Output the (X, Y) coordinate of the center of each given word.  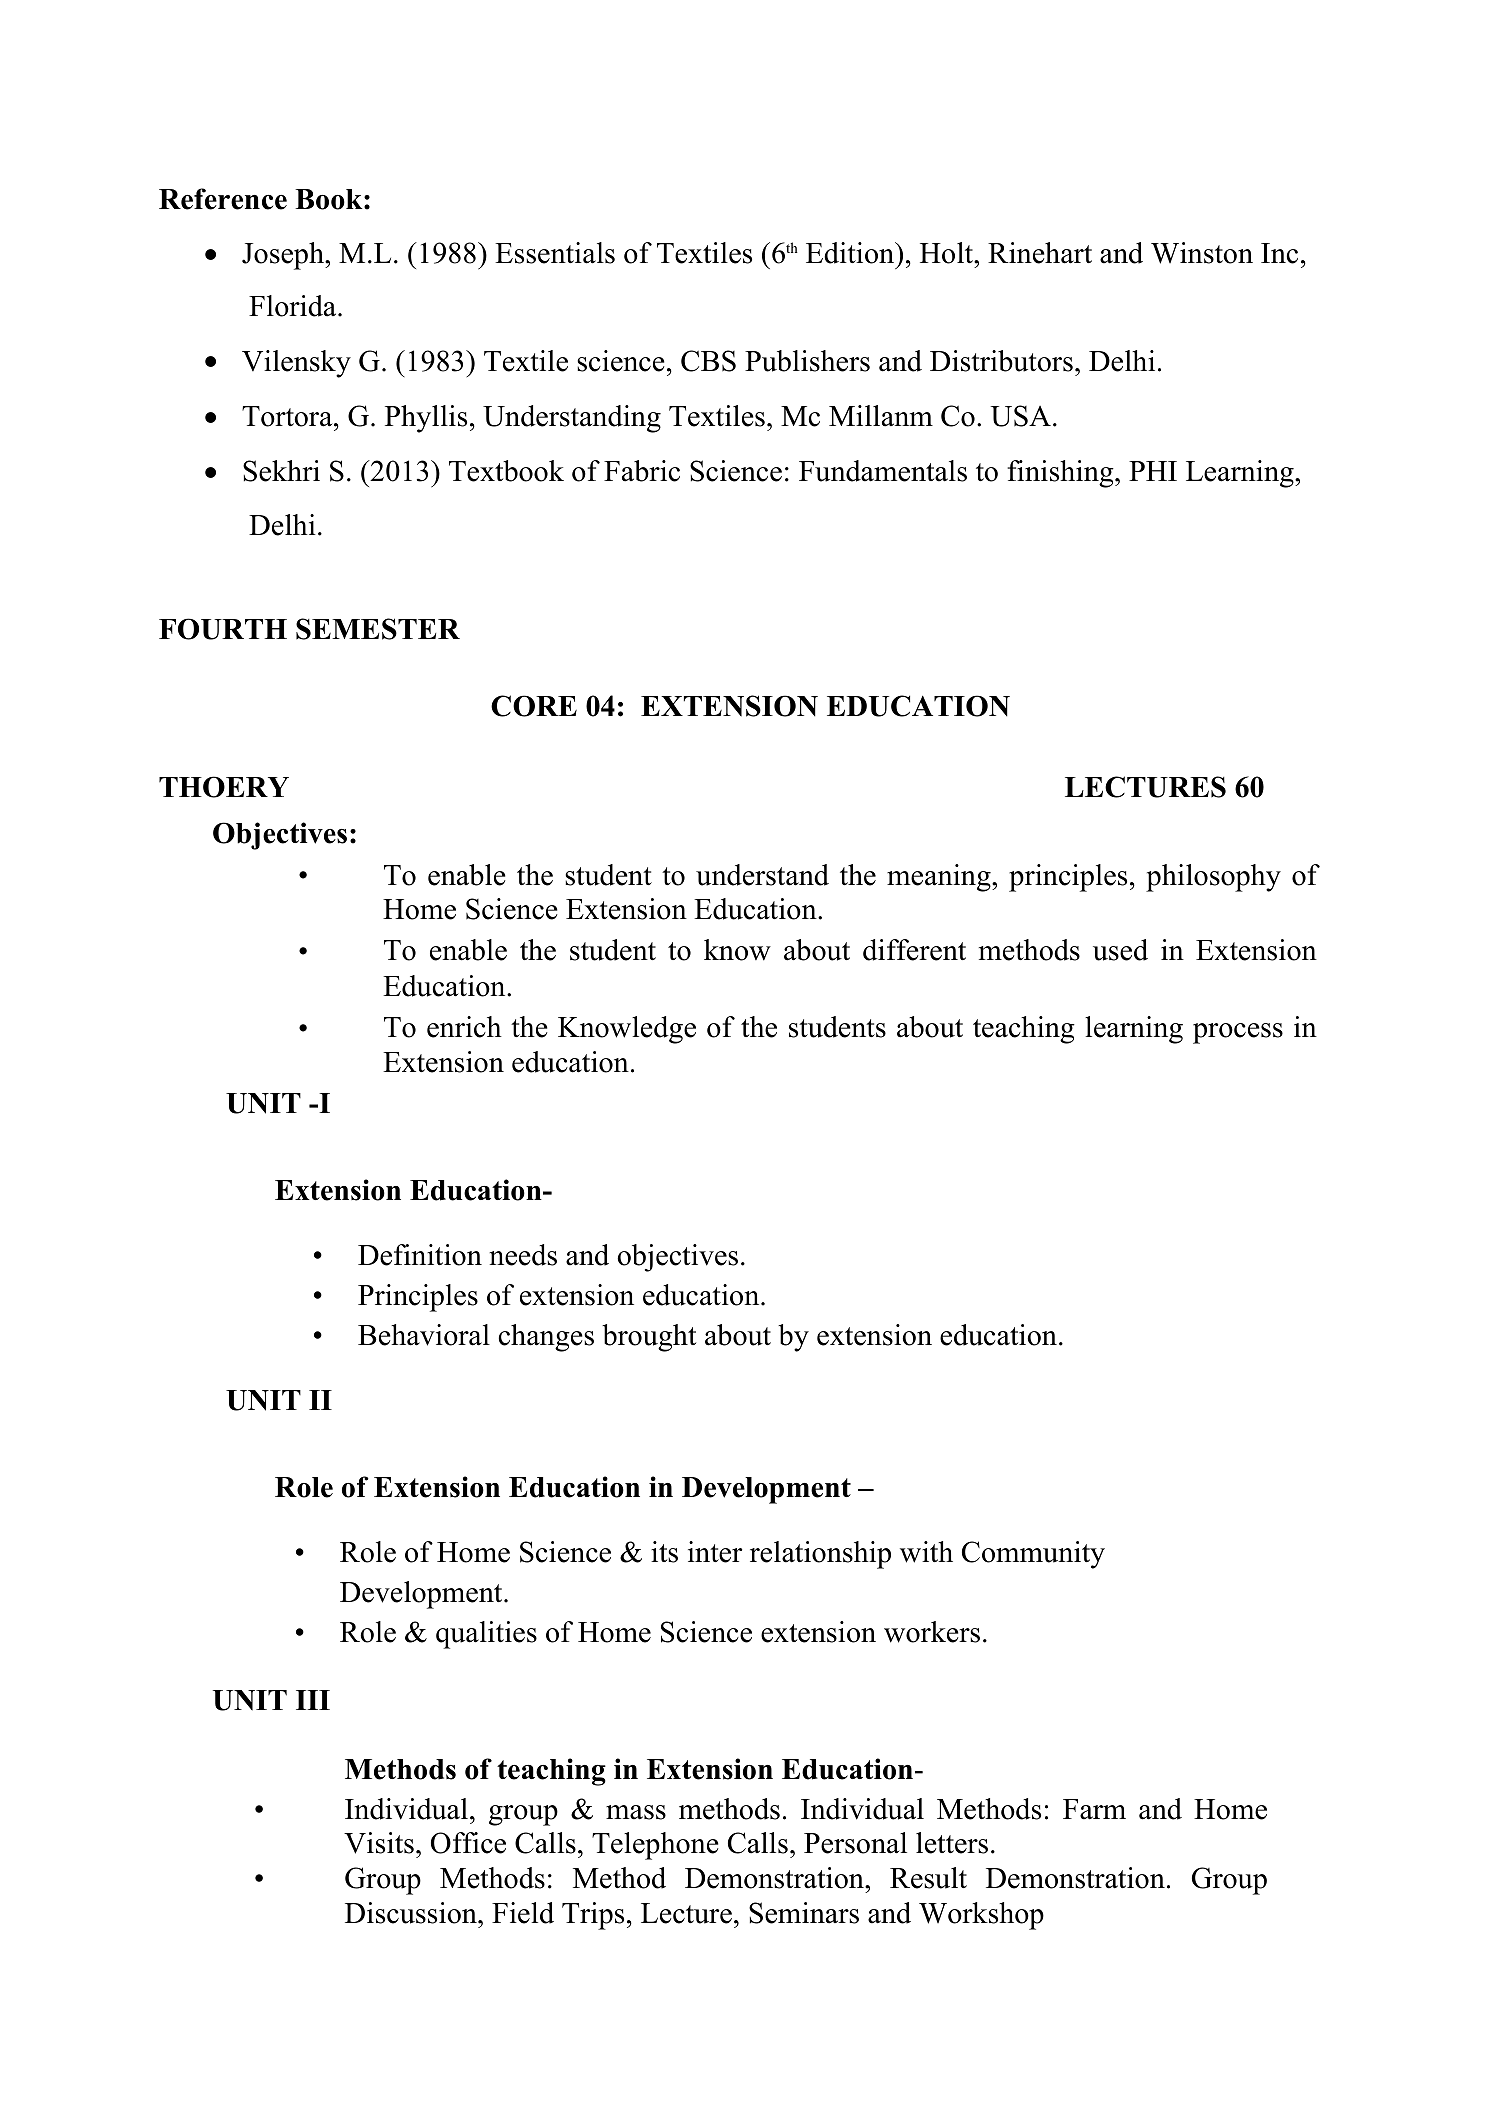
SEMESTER (378, 629)
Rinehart (1040, 253)
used (1120, 950)
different (914, 950)
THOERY (224, 787)
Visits (379, 1843)
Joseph (284, 256)
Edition (851, 253)
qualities (486, 1635)
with (926, 1552)
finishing (1060, 474)
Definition (420, 1255)
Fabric (642, 471)
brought (649, 1338)
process (1238, 1033)
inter (715, 1552)
